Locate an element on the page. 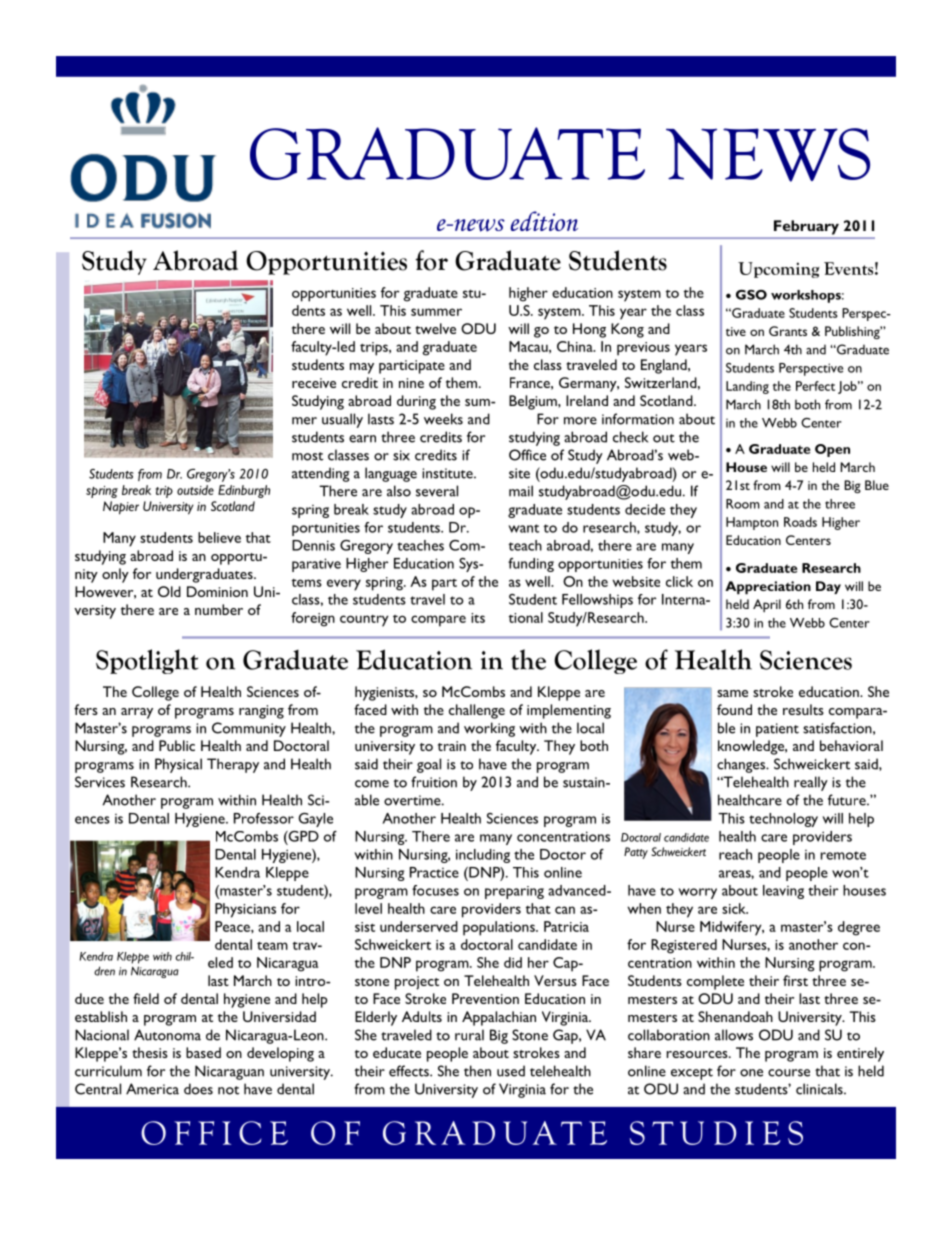  compare is located at coordinates (438, 621).
